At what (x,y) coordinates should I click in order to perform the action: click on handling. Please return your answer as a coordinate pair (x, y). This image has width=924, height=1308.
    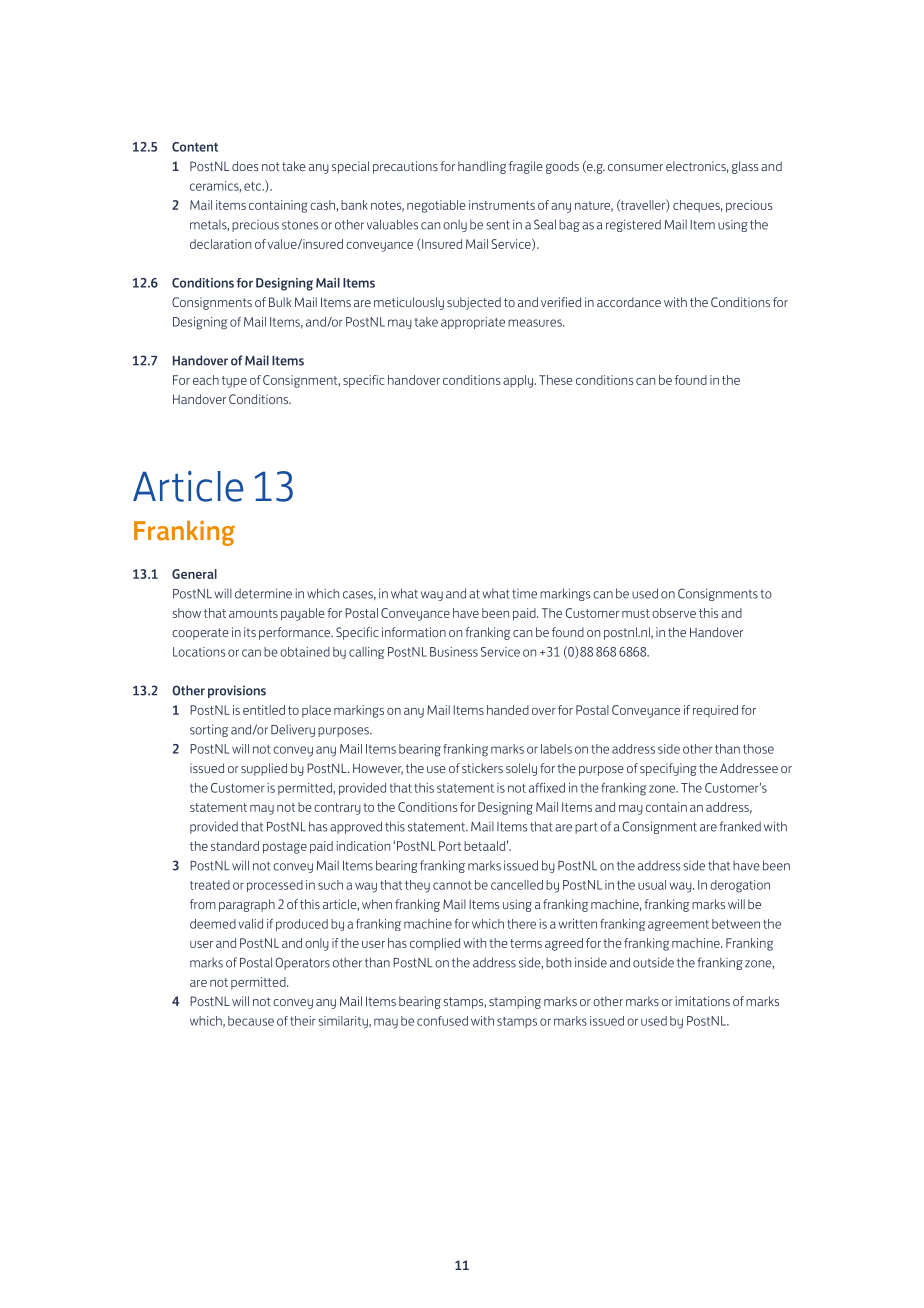
    Looking at the image, I should click on (482, 167).
